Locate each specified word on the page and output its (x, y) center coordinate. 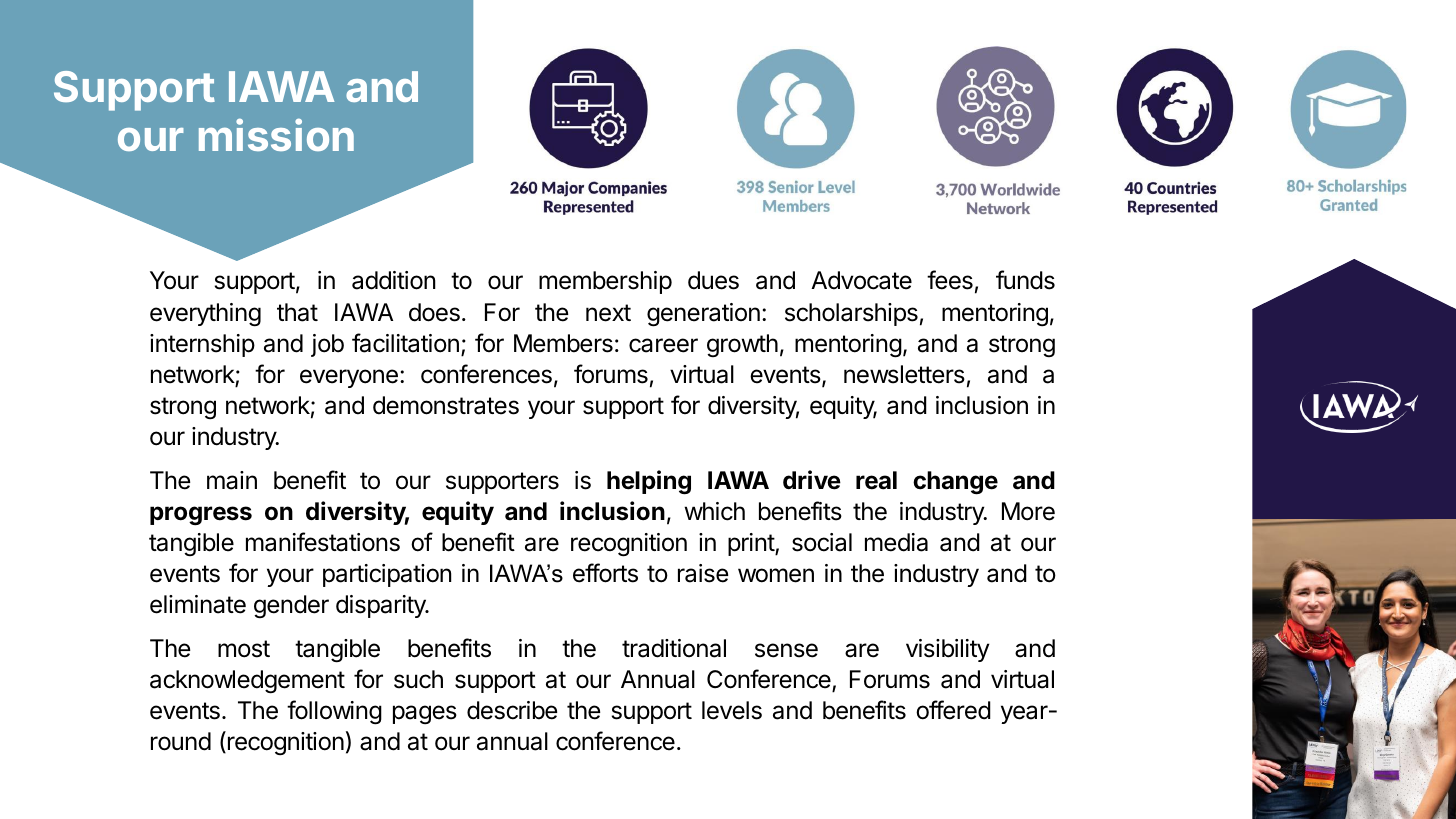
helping (649, 482)
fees (950, 280)
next (608, 313)
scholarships (851, 314)
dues (713, 280)
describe (512, 710)
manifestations (323, 542)
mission (276, 134)
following (334, 712)
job (327, 345)
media (896, 542)
